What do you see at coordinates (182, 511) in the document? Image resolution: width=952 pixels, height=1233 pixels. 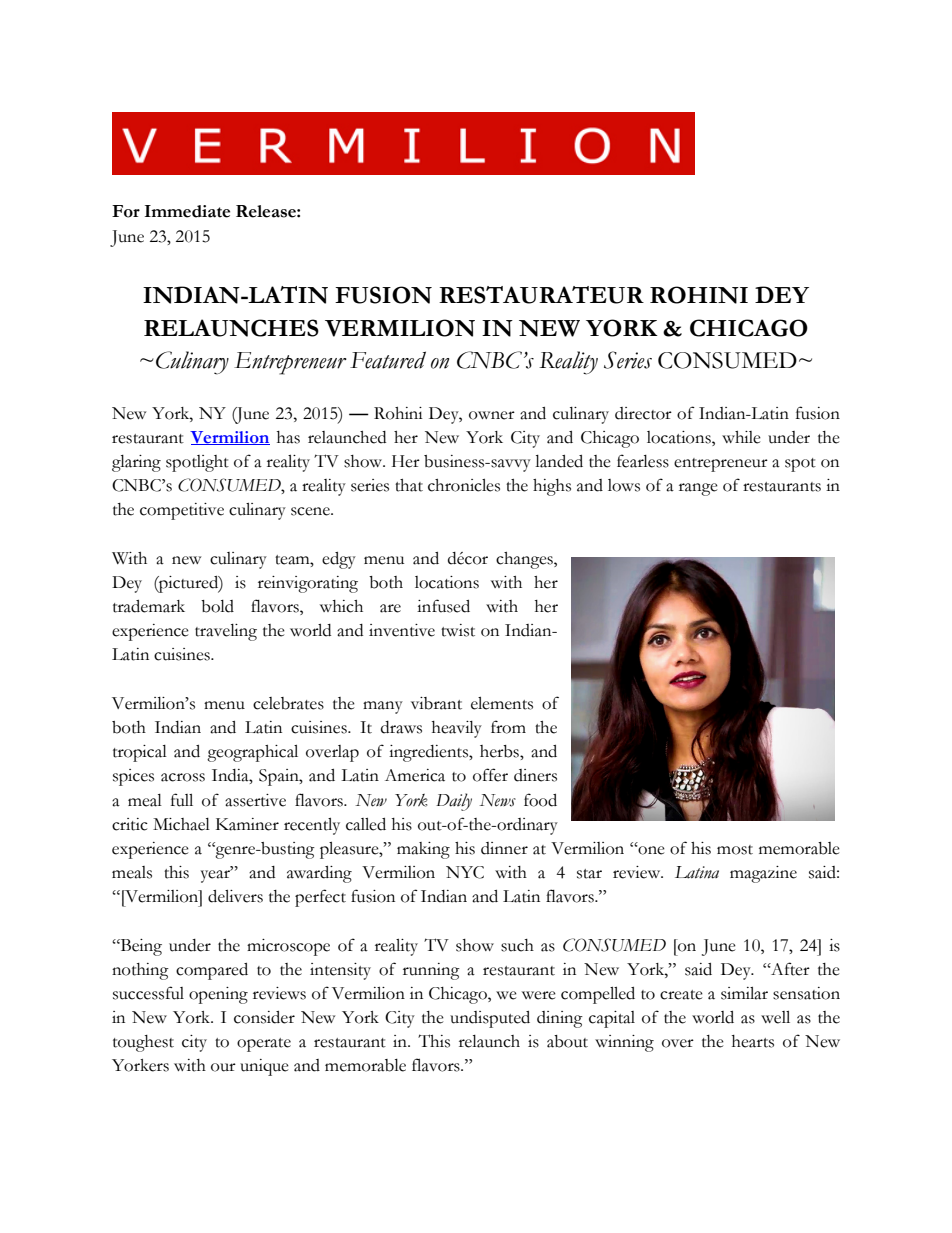 I see `competitive` at bounding box center [182, 511].
